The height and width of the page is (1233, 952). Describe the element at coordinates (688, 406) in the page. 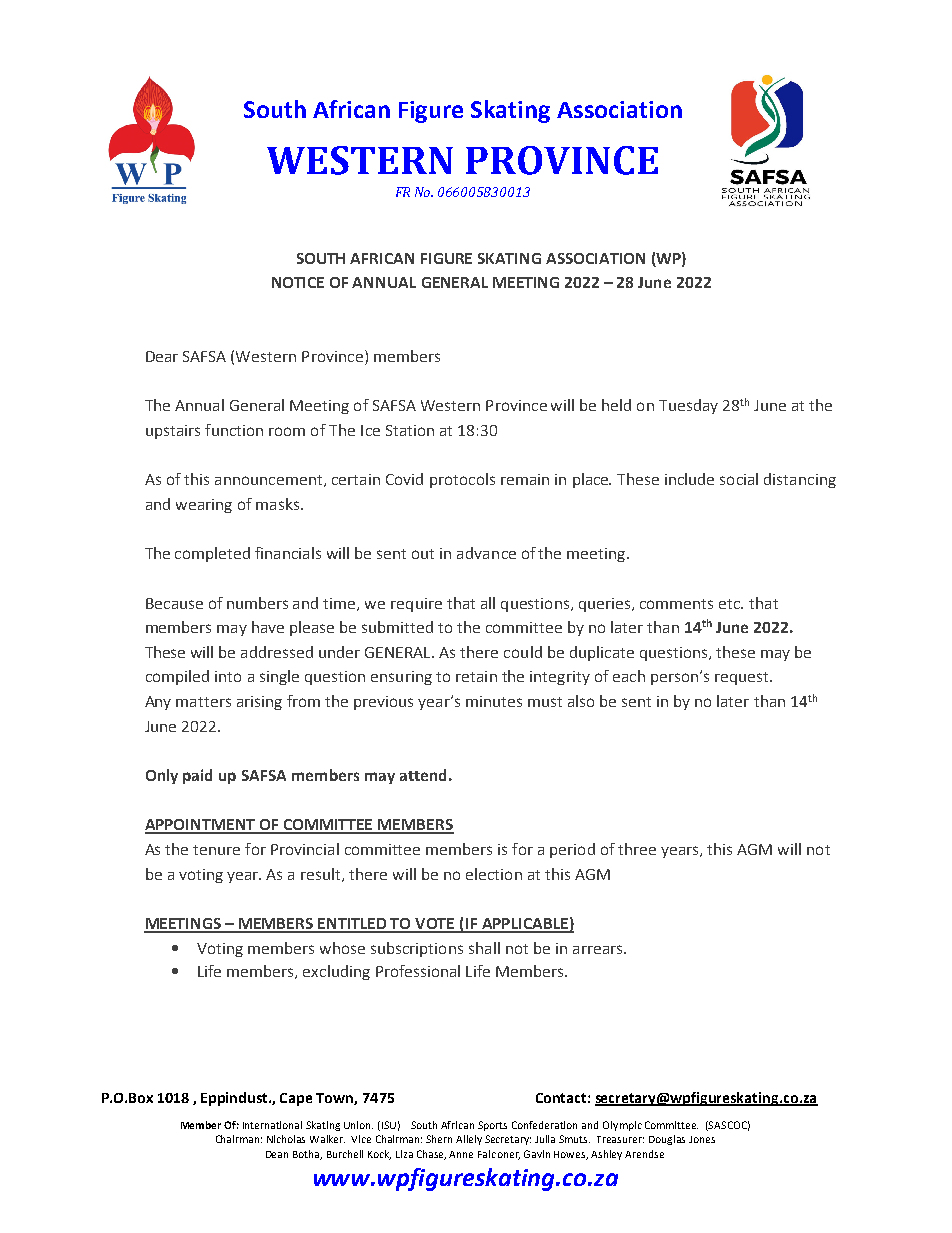

I see `Tuesday` at that location.
